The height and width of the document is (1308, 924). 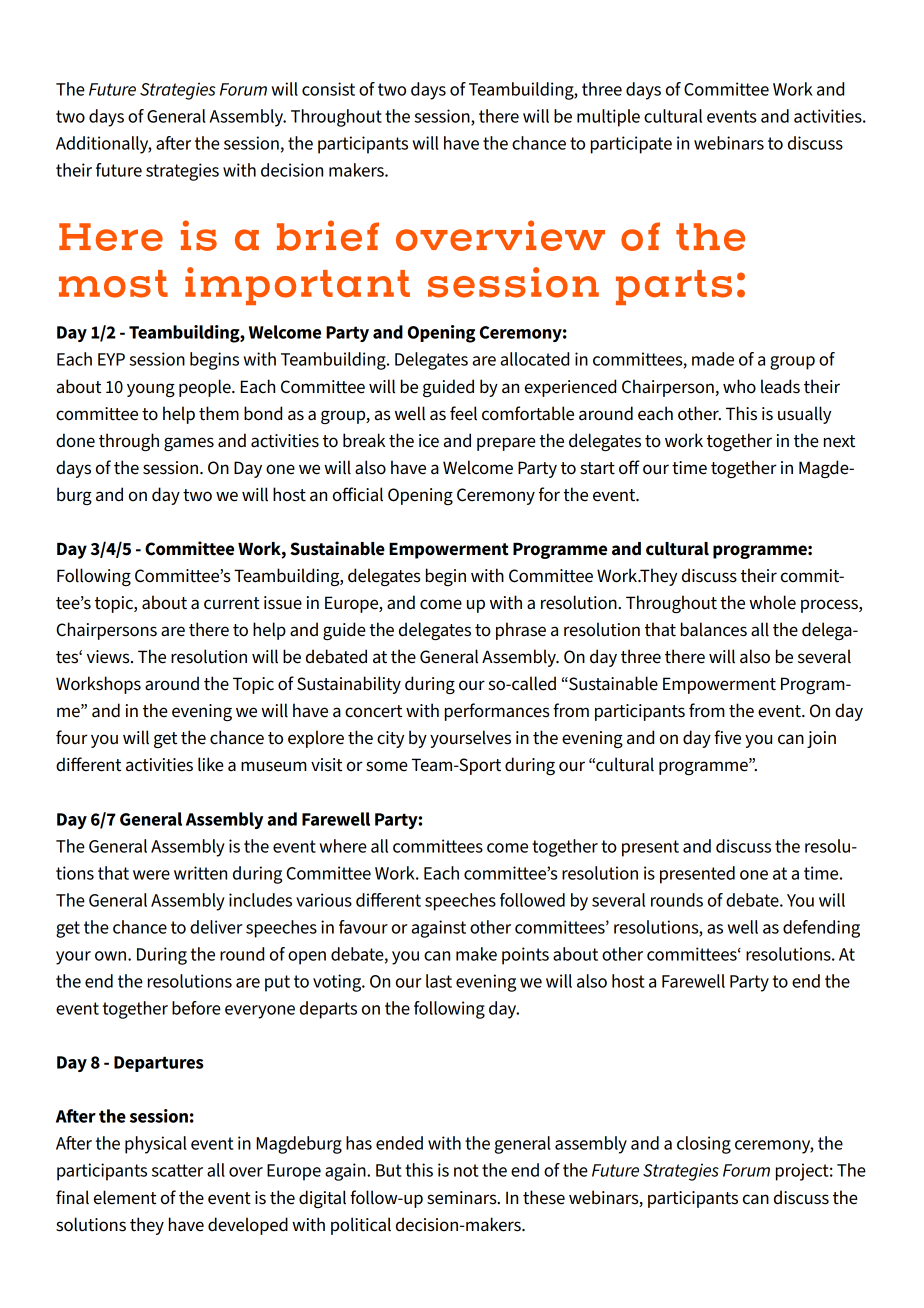 I want to click on deliver, so click(x=216, y=927).
